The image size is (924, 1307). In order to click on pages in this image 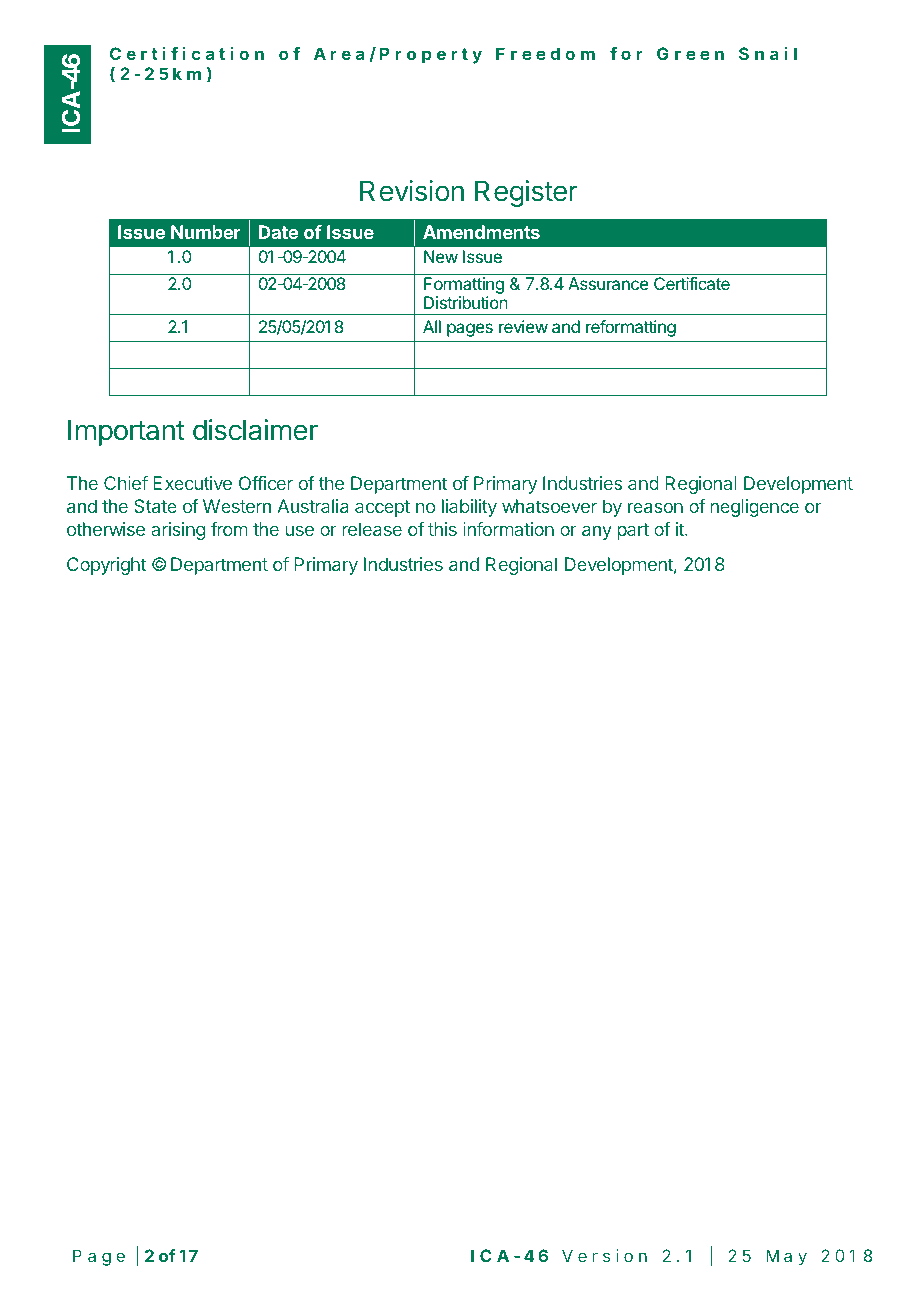, I will do `click(470, 330)`.
